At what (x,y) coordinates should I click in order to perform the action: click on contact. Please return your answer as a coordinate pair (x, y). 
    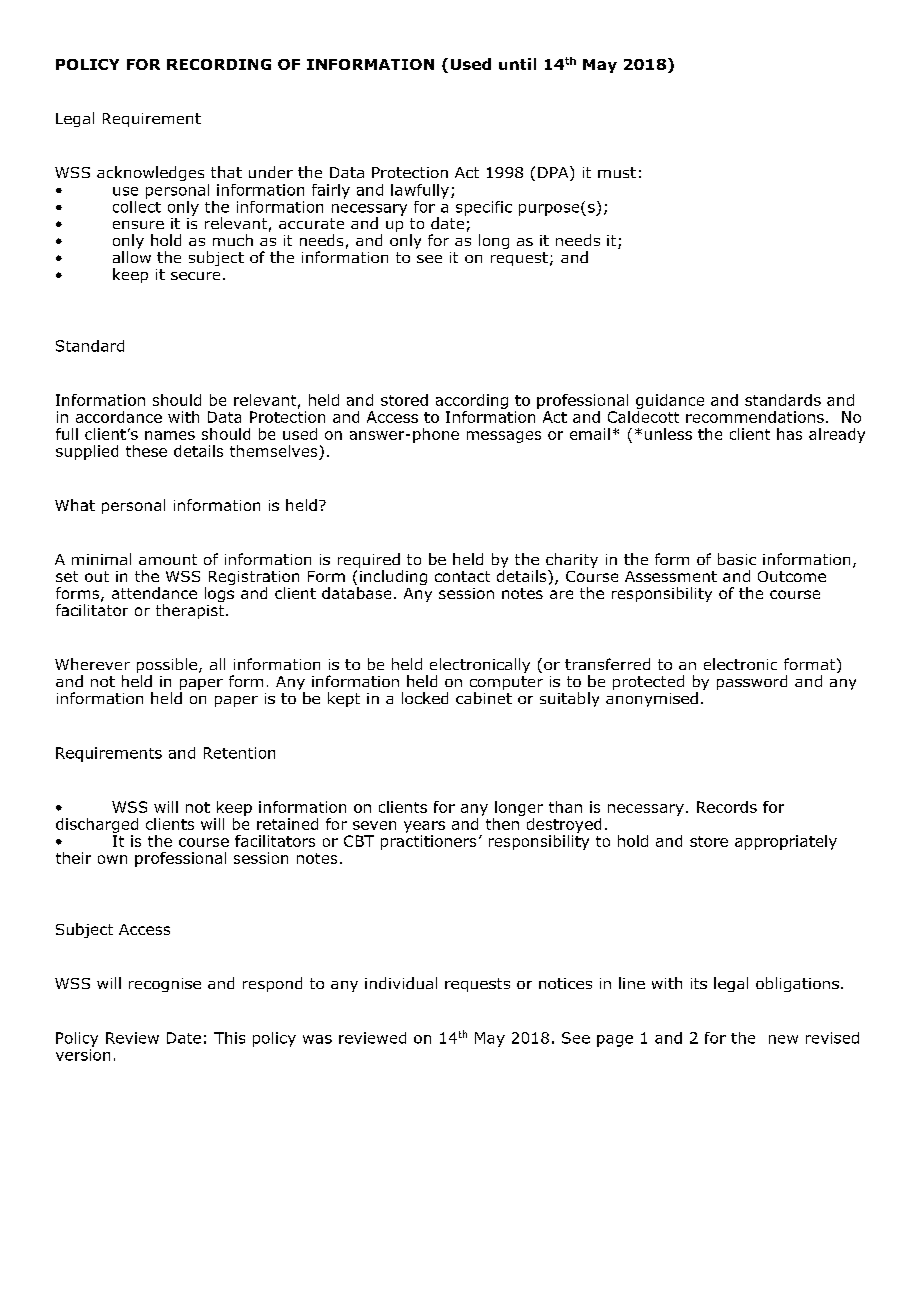
    Looking at the image, I should click on (462, 576).
